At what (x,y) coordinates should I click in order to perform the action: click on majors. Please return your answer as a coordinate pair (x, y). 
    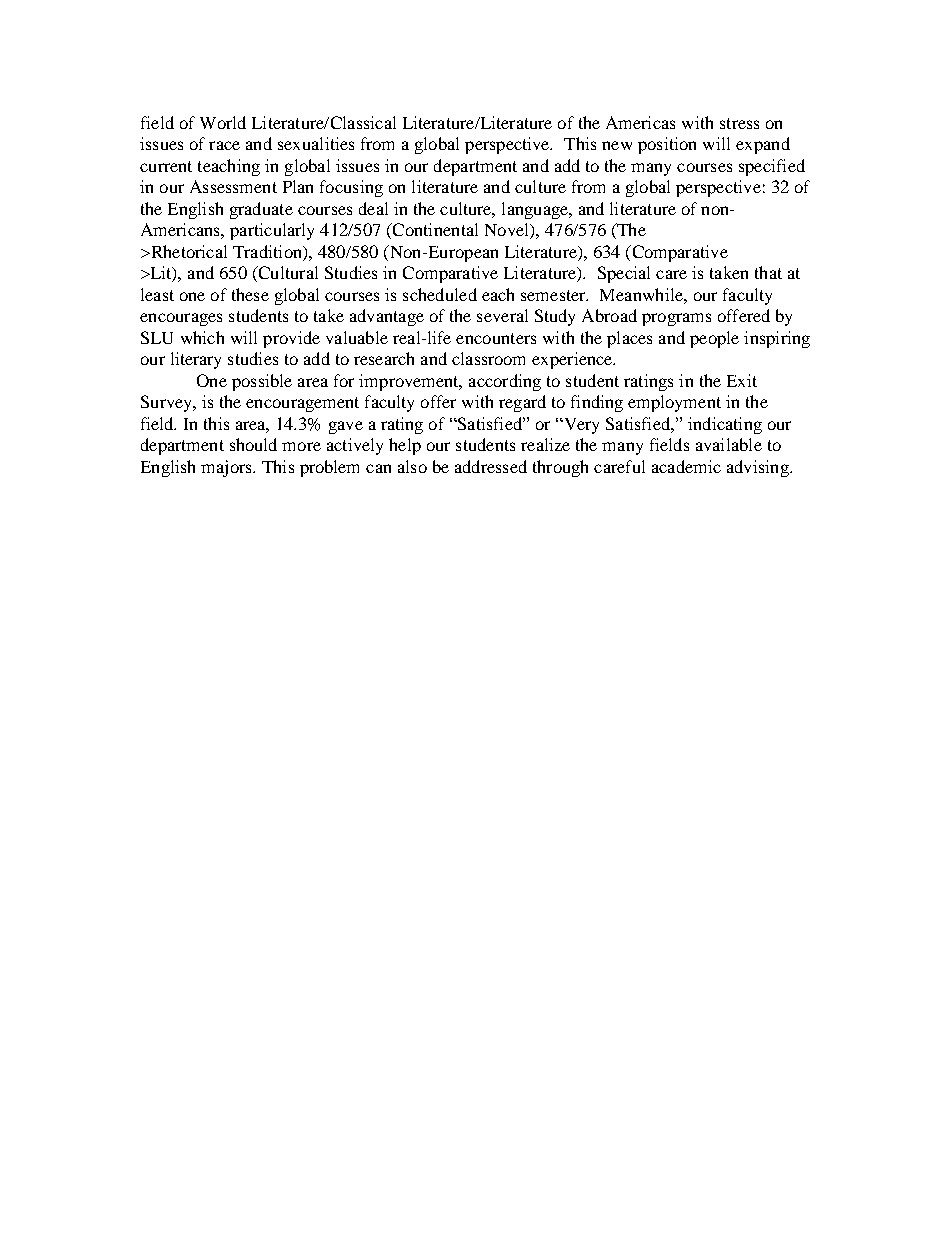
    Looking at the image, I should click on (227, 468).
